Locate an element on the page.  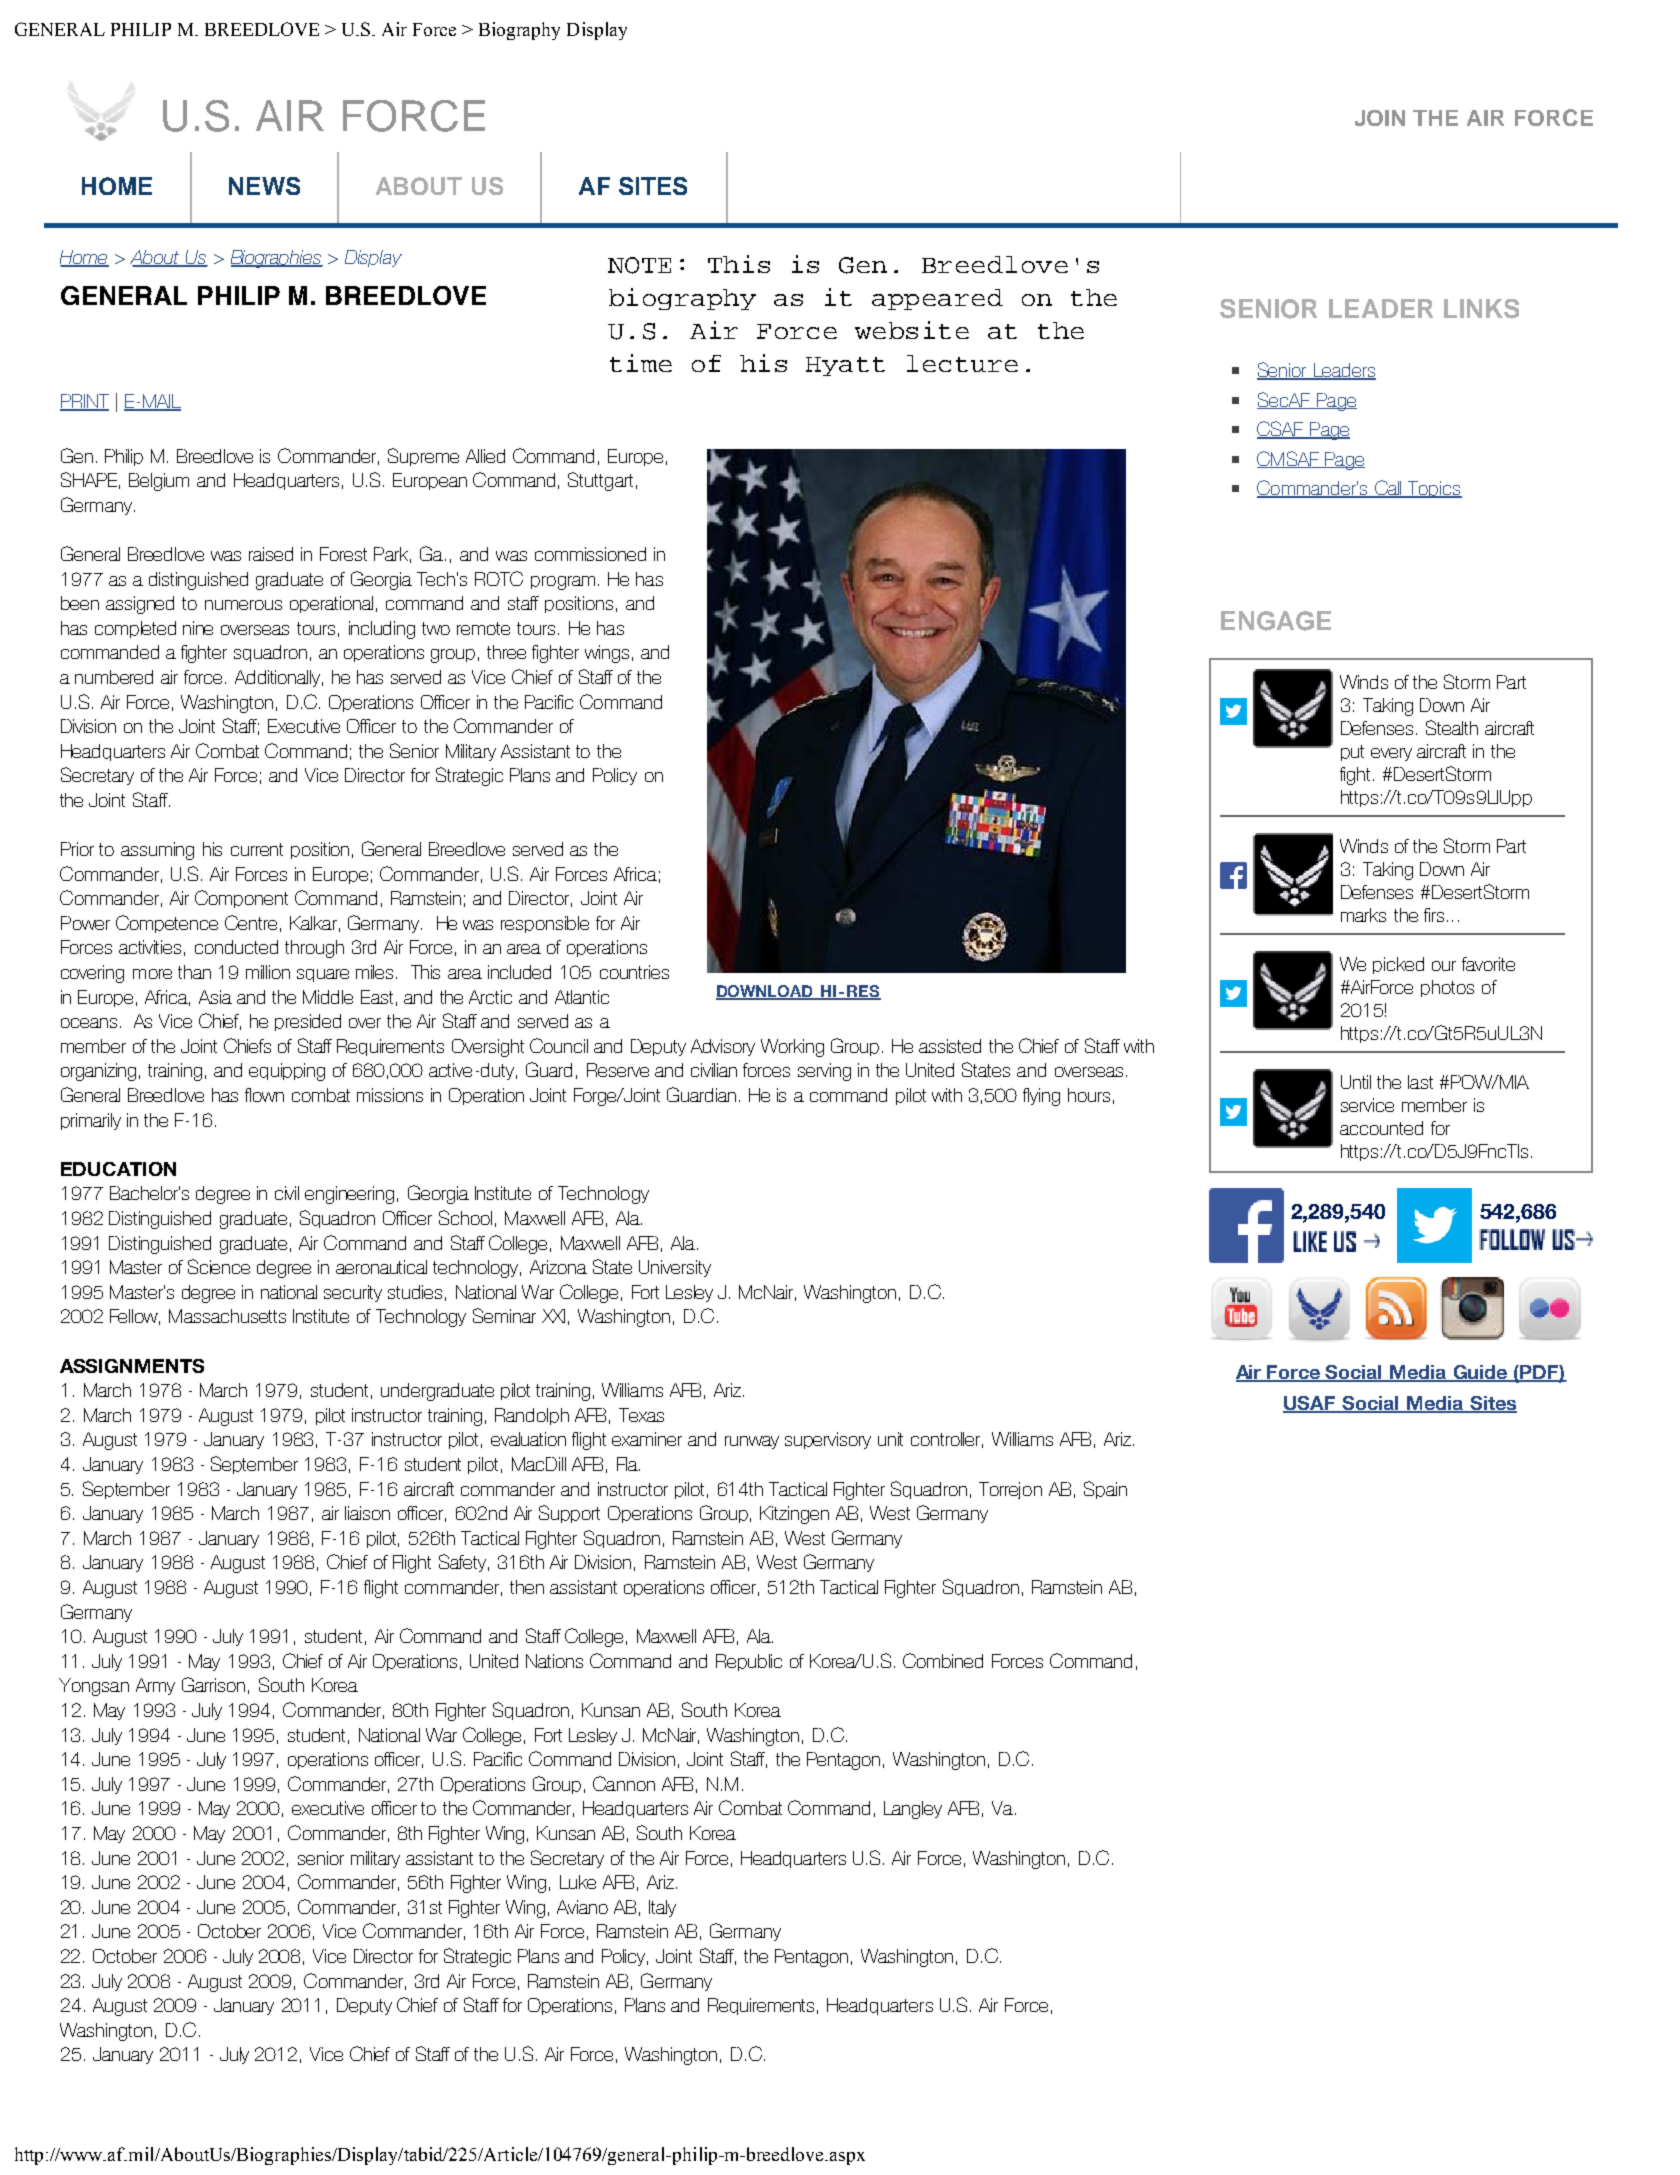
accounted is located at coordinates (1381, 1128).
